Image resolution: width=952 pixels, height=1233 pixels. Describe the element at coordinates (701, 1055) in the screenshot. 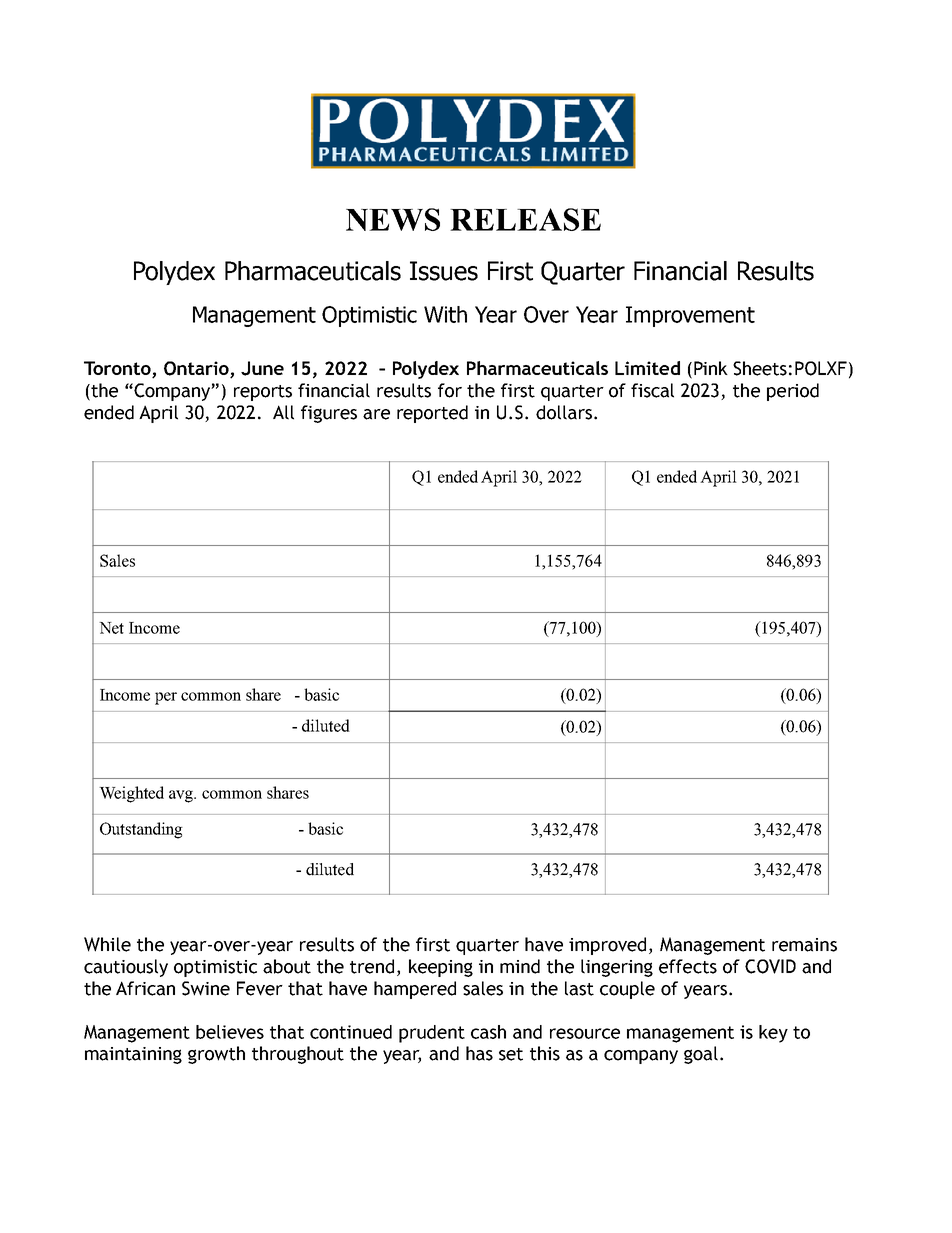

I see `goal` at that location.
